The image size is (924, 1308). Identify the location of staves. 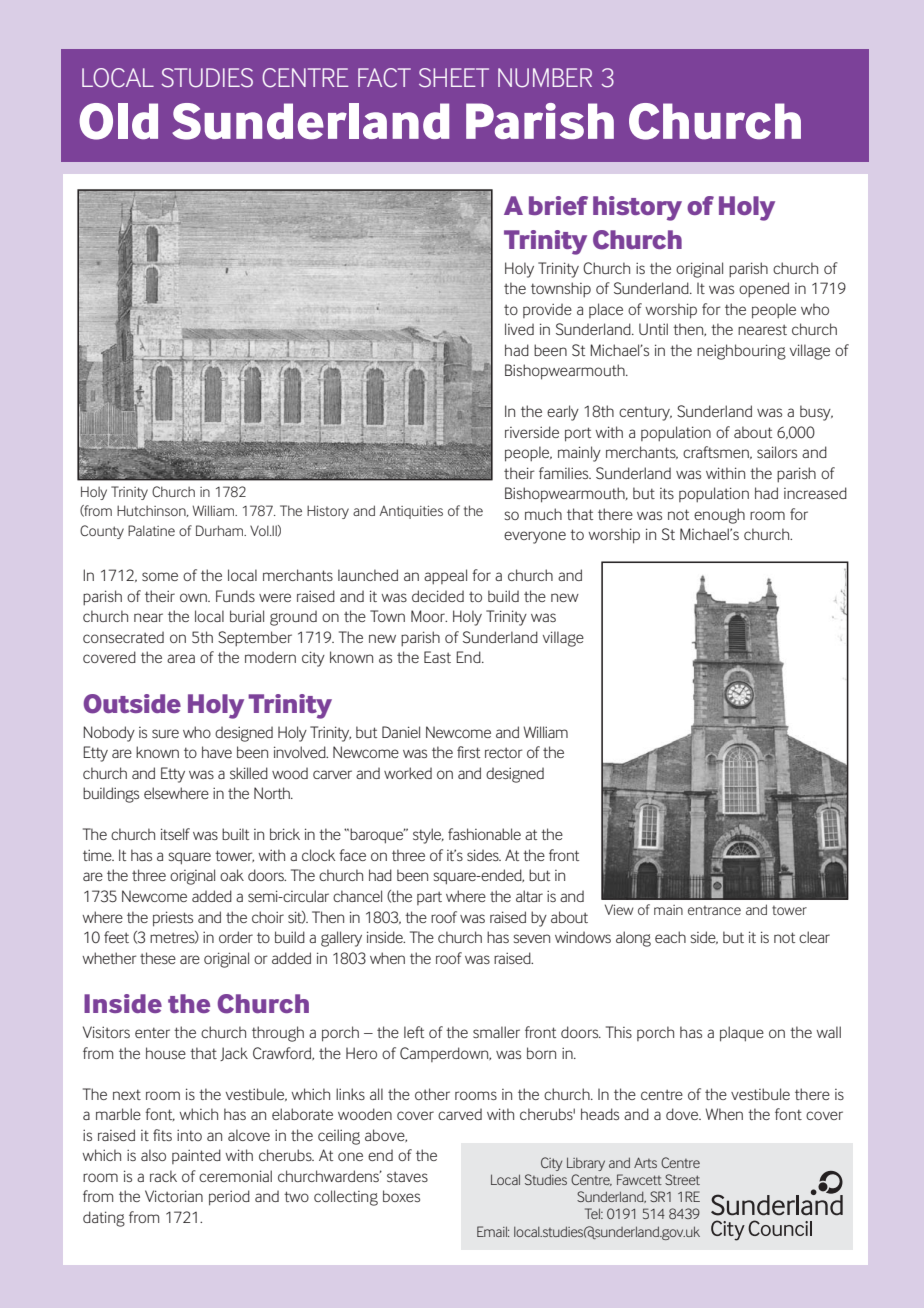
(407, 1177).
